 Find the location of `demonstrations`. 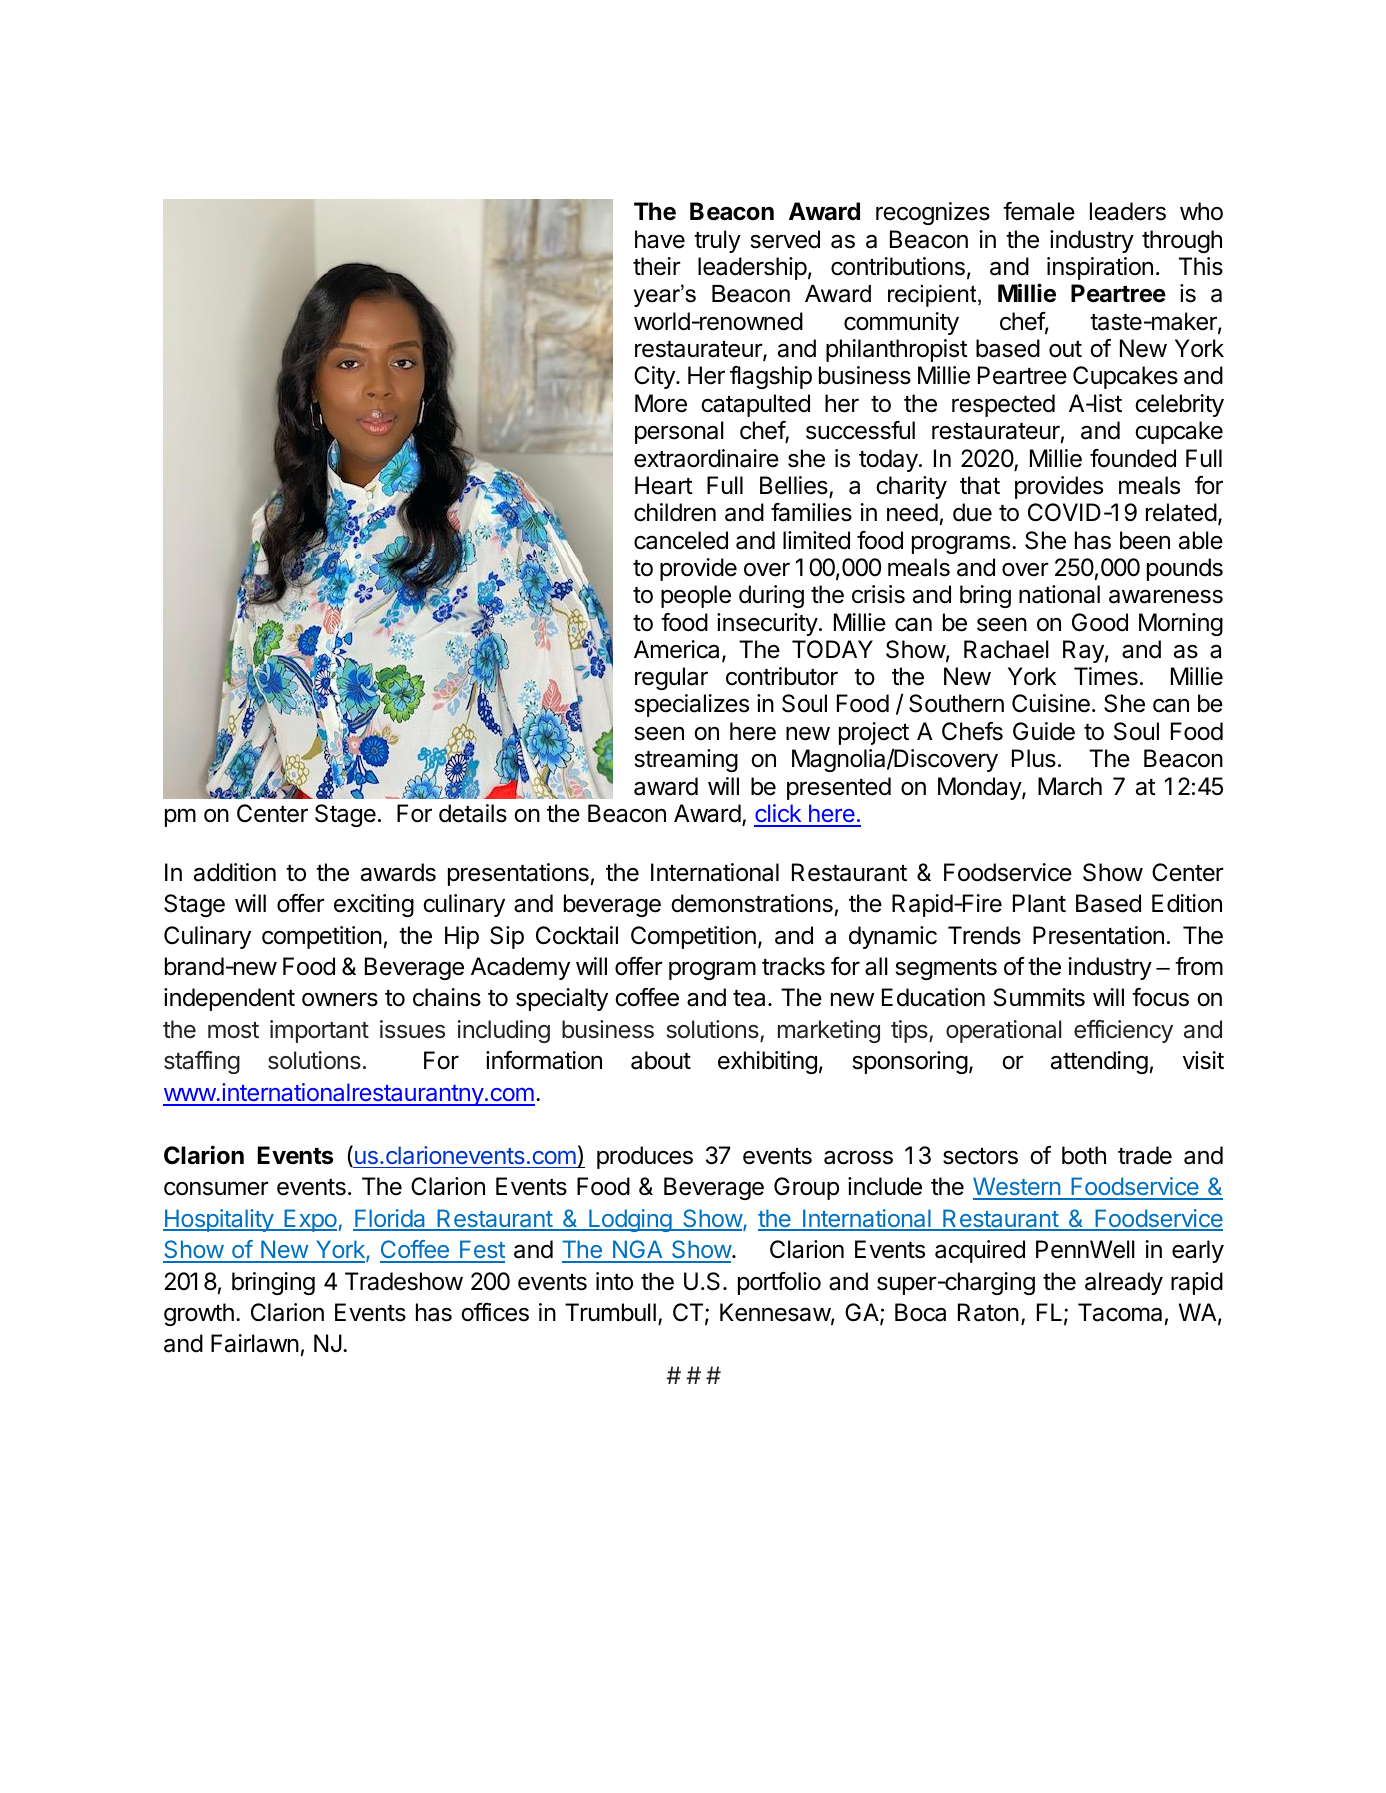

demonstrations is located at coordinates (752, 903).
